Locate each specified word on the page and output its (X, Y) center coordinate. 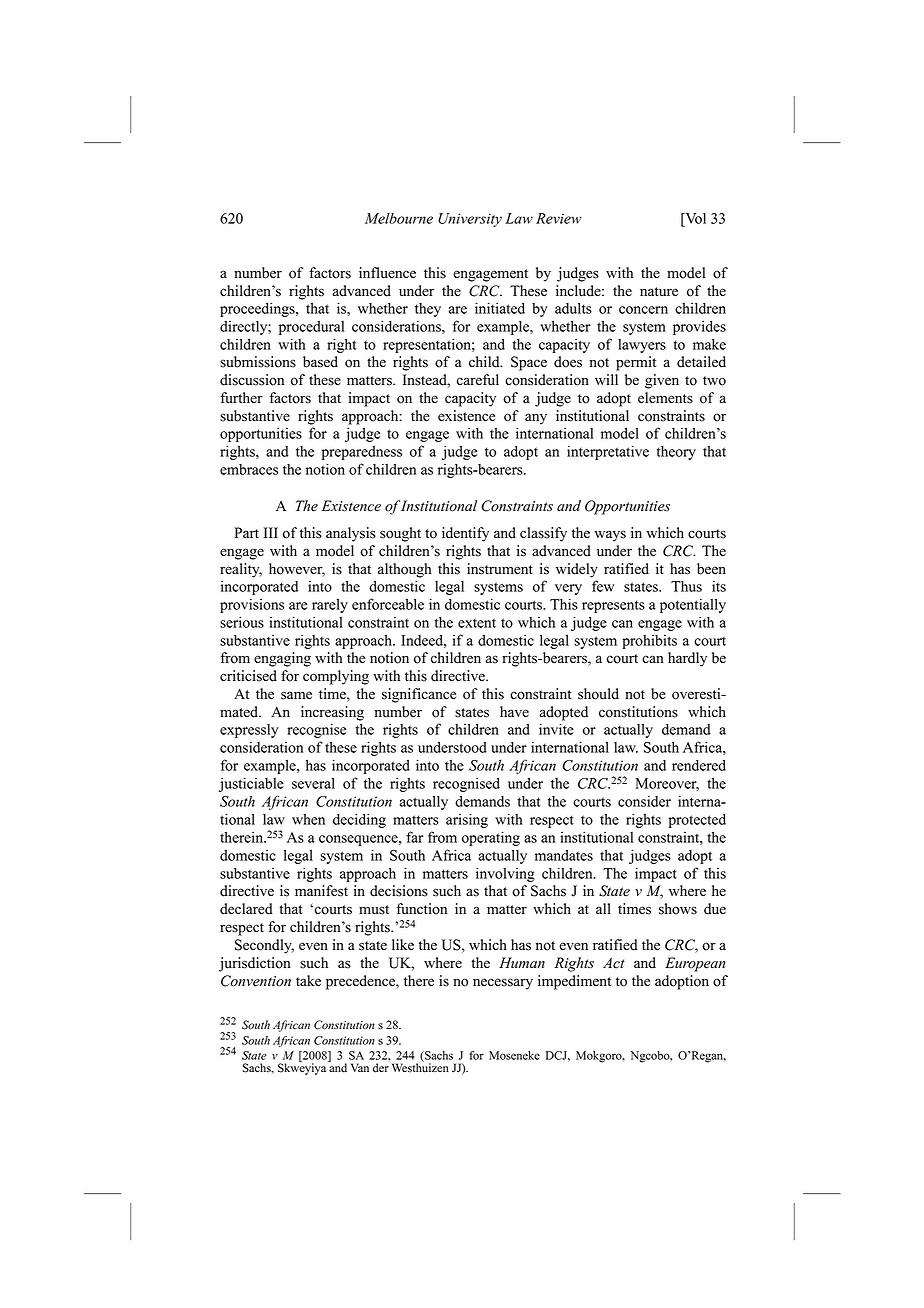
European (695, 964)
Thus (686, 586)
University (470, 220)
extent (477, 623)
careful (478, 380)
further (241, 398)
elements (665, 398)
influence (387, 273)
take (308, 981)
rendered (699, 765)
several (313, 783)
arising (467, 820)
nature (659, 292)
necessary (503, 984)
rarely (330, 605)
